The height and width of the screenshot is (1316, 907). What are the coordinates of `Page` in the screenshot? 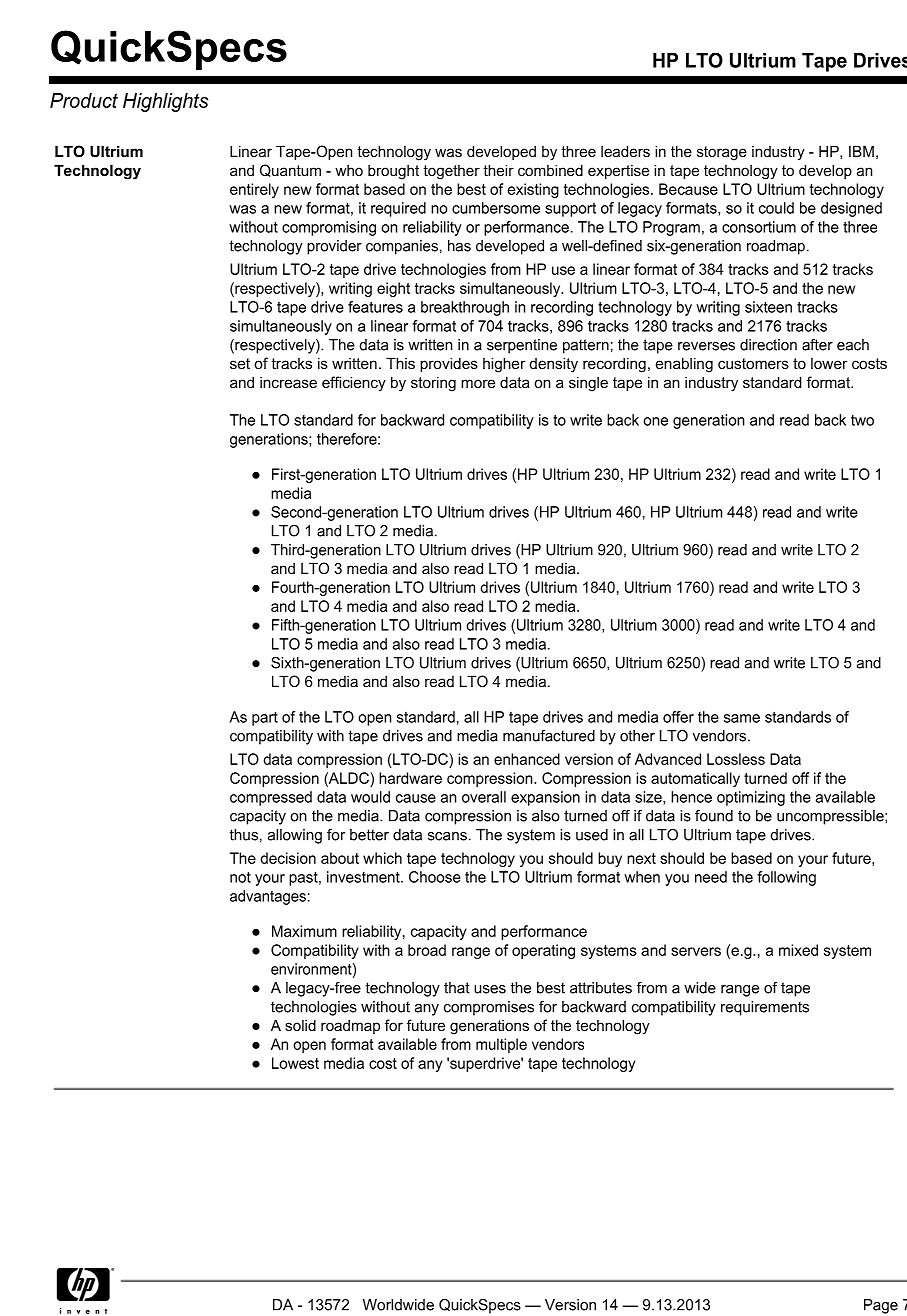 It's located at (881, 1306).
